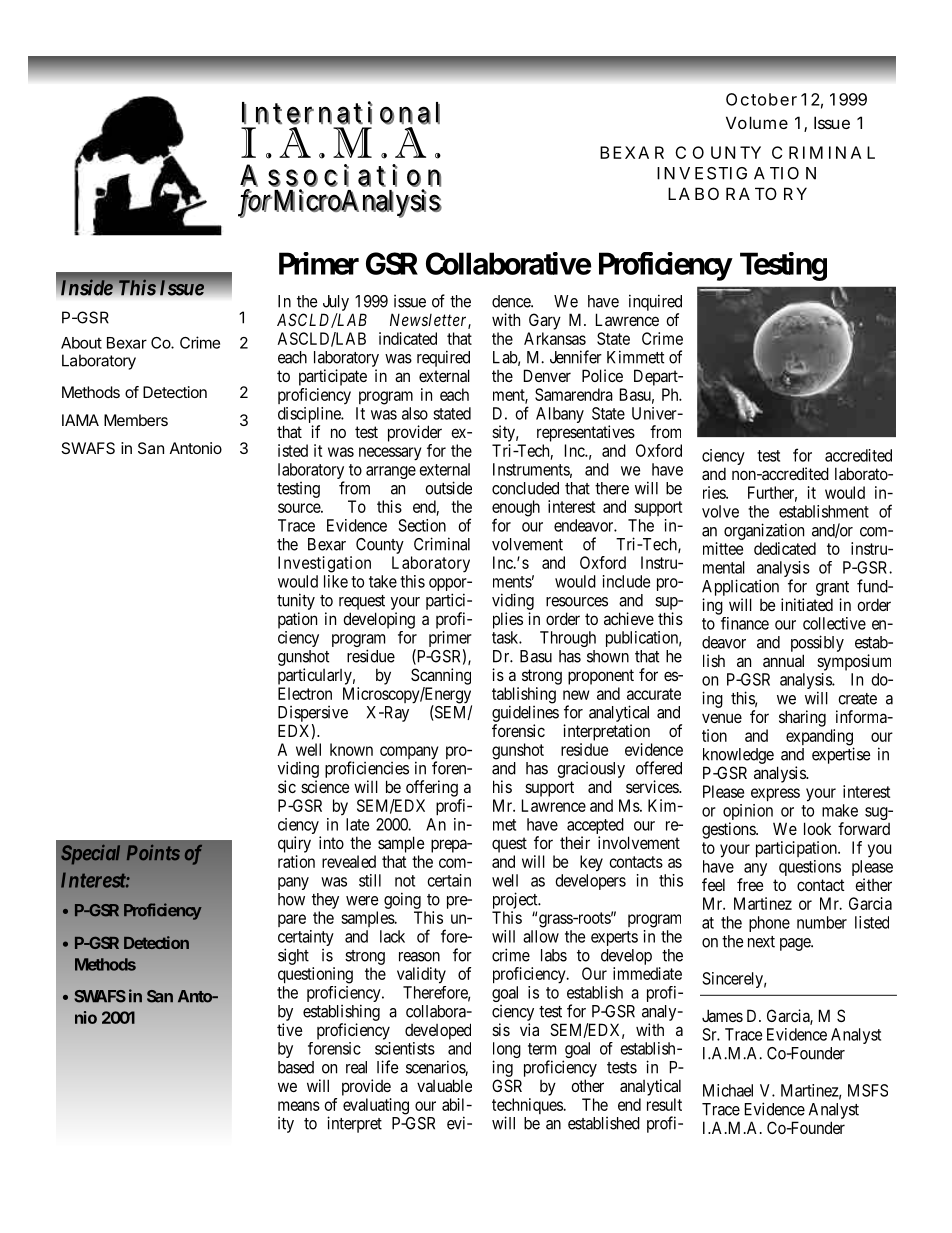 The width and height of the document is (952, 1233). Describe the element at coordinates (313, 714) in the document. I see `Dispersive` at that location.
